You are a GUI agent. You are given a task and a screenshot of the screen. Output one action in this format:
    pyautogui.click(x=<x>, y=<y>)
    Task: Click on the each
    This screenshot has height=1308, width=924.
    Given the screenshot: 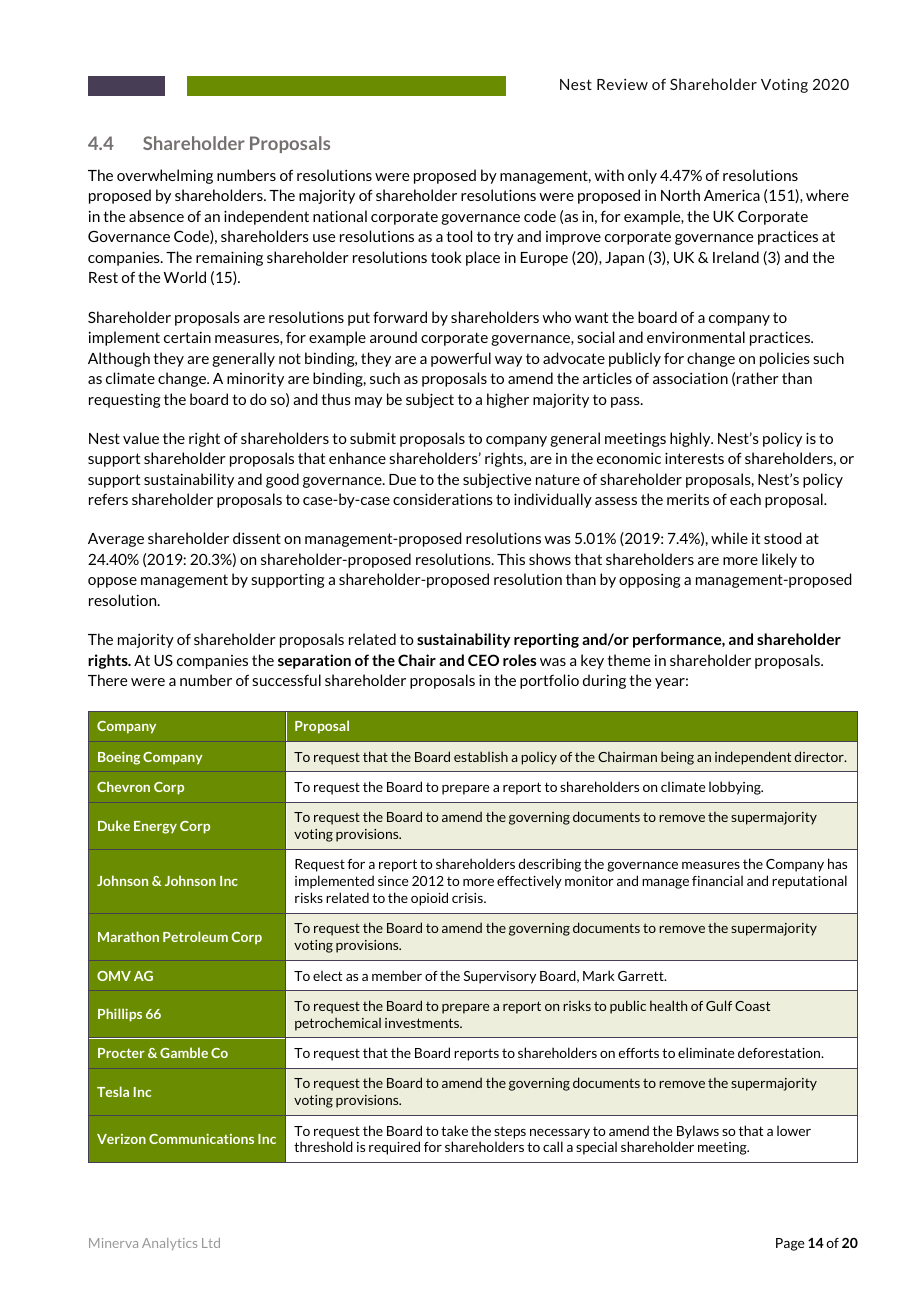 What is the action you would take?
    pyautogui.click(x=745, y=499)
